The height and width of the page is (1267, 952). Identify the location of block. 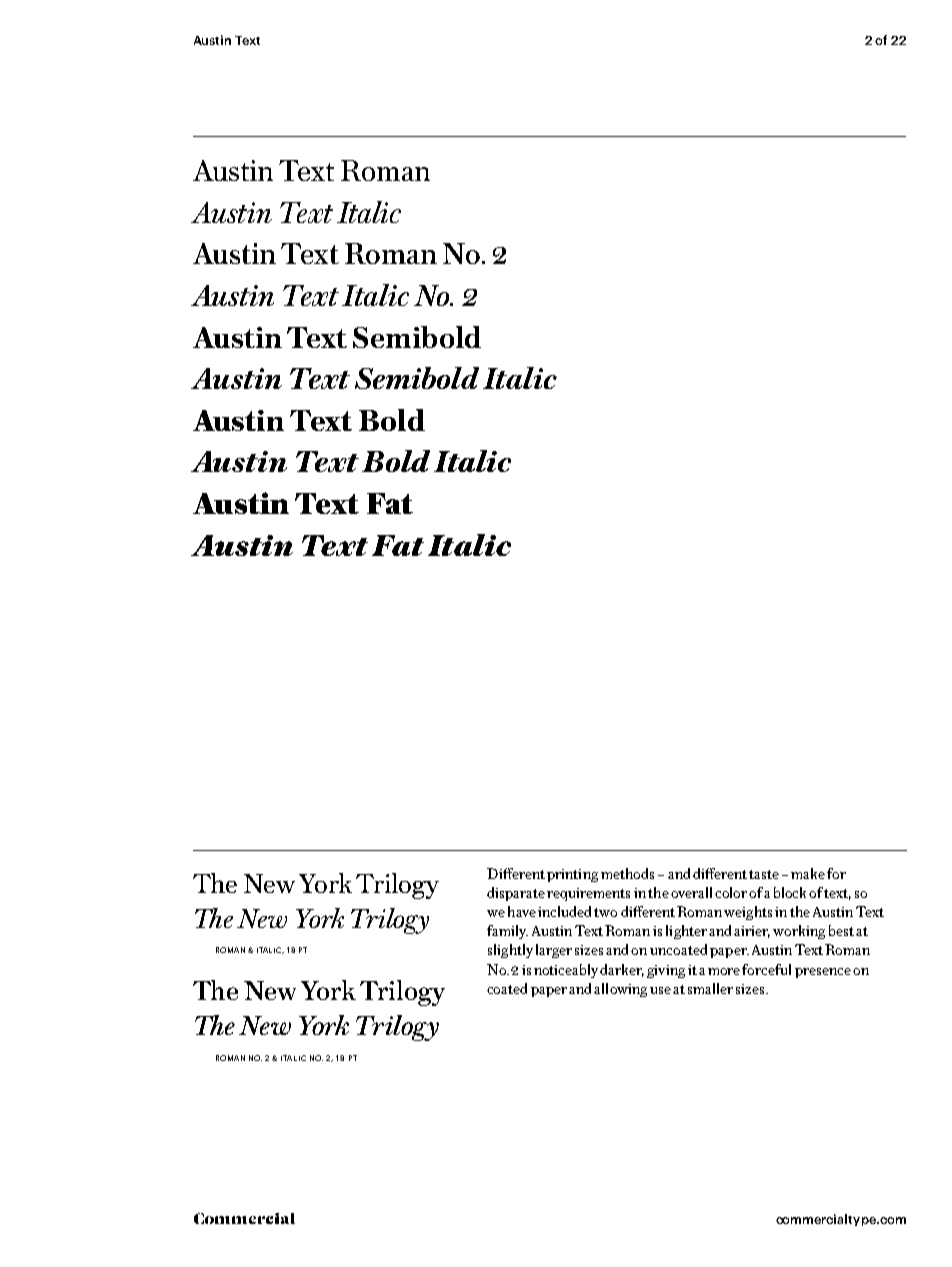
(792, 892).
